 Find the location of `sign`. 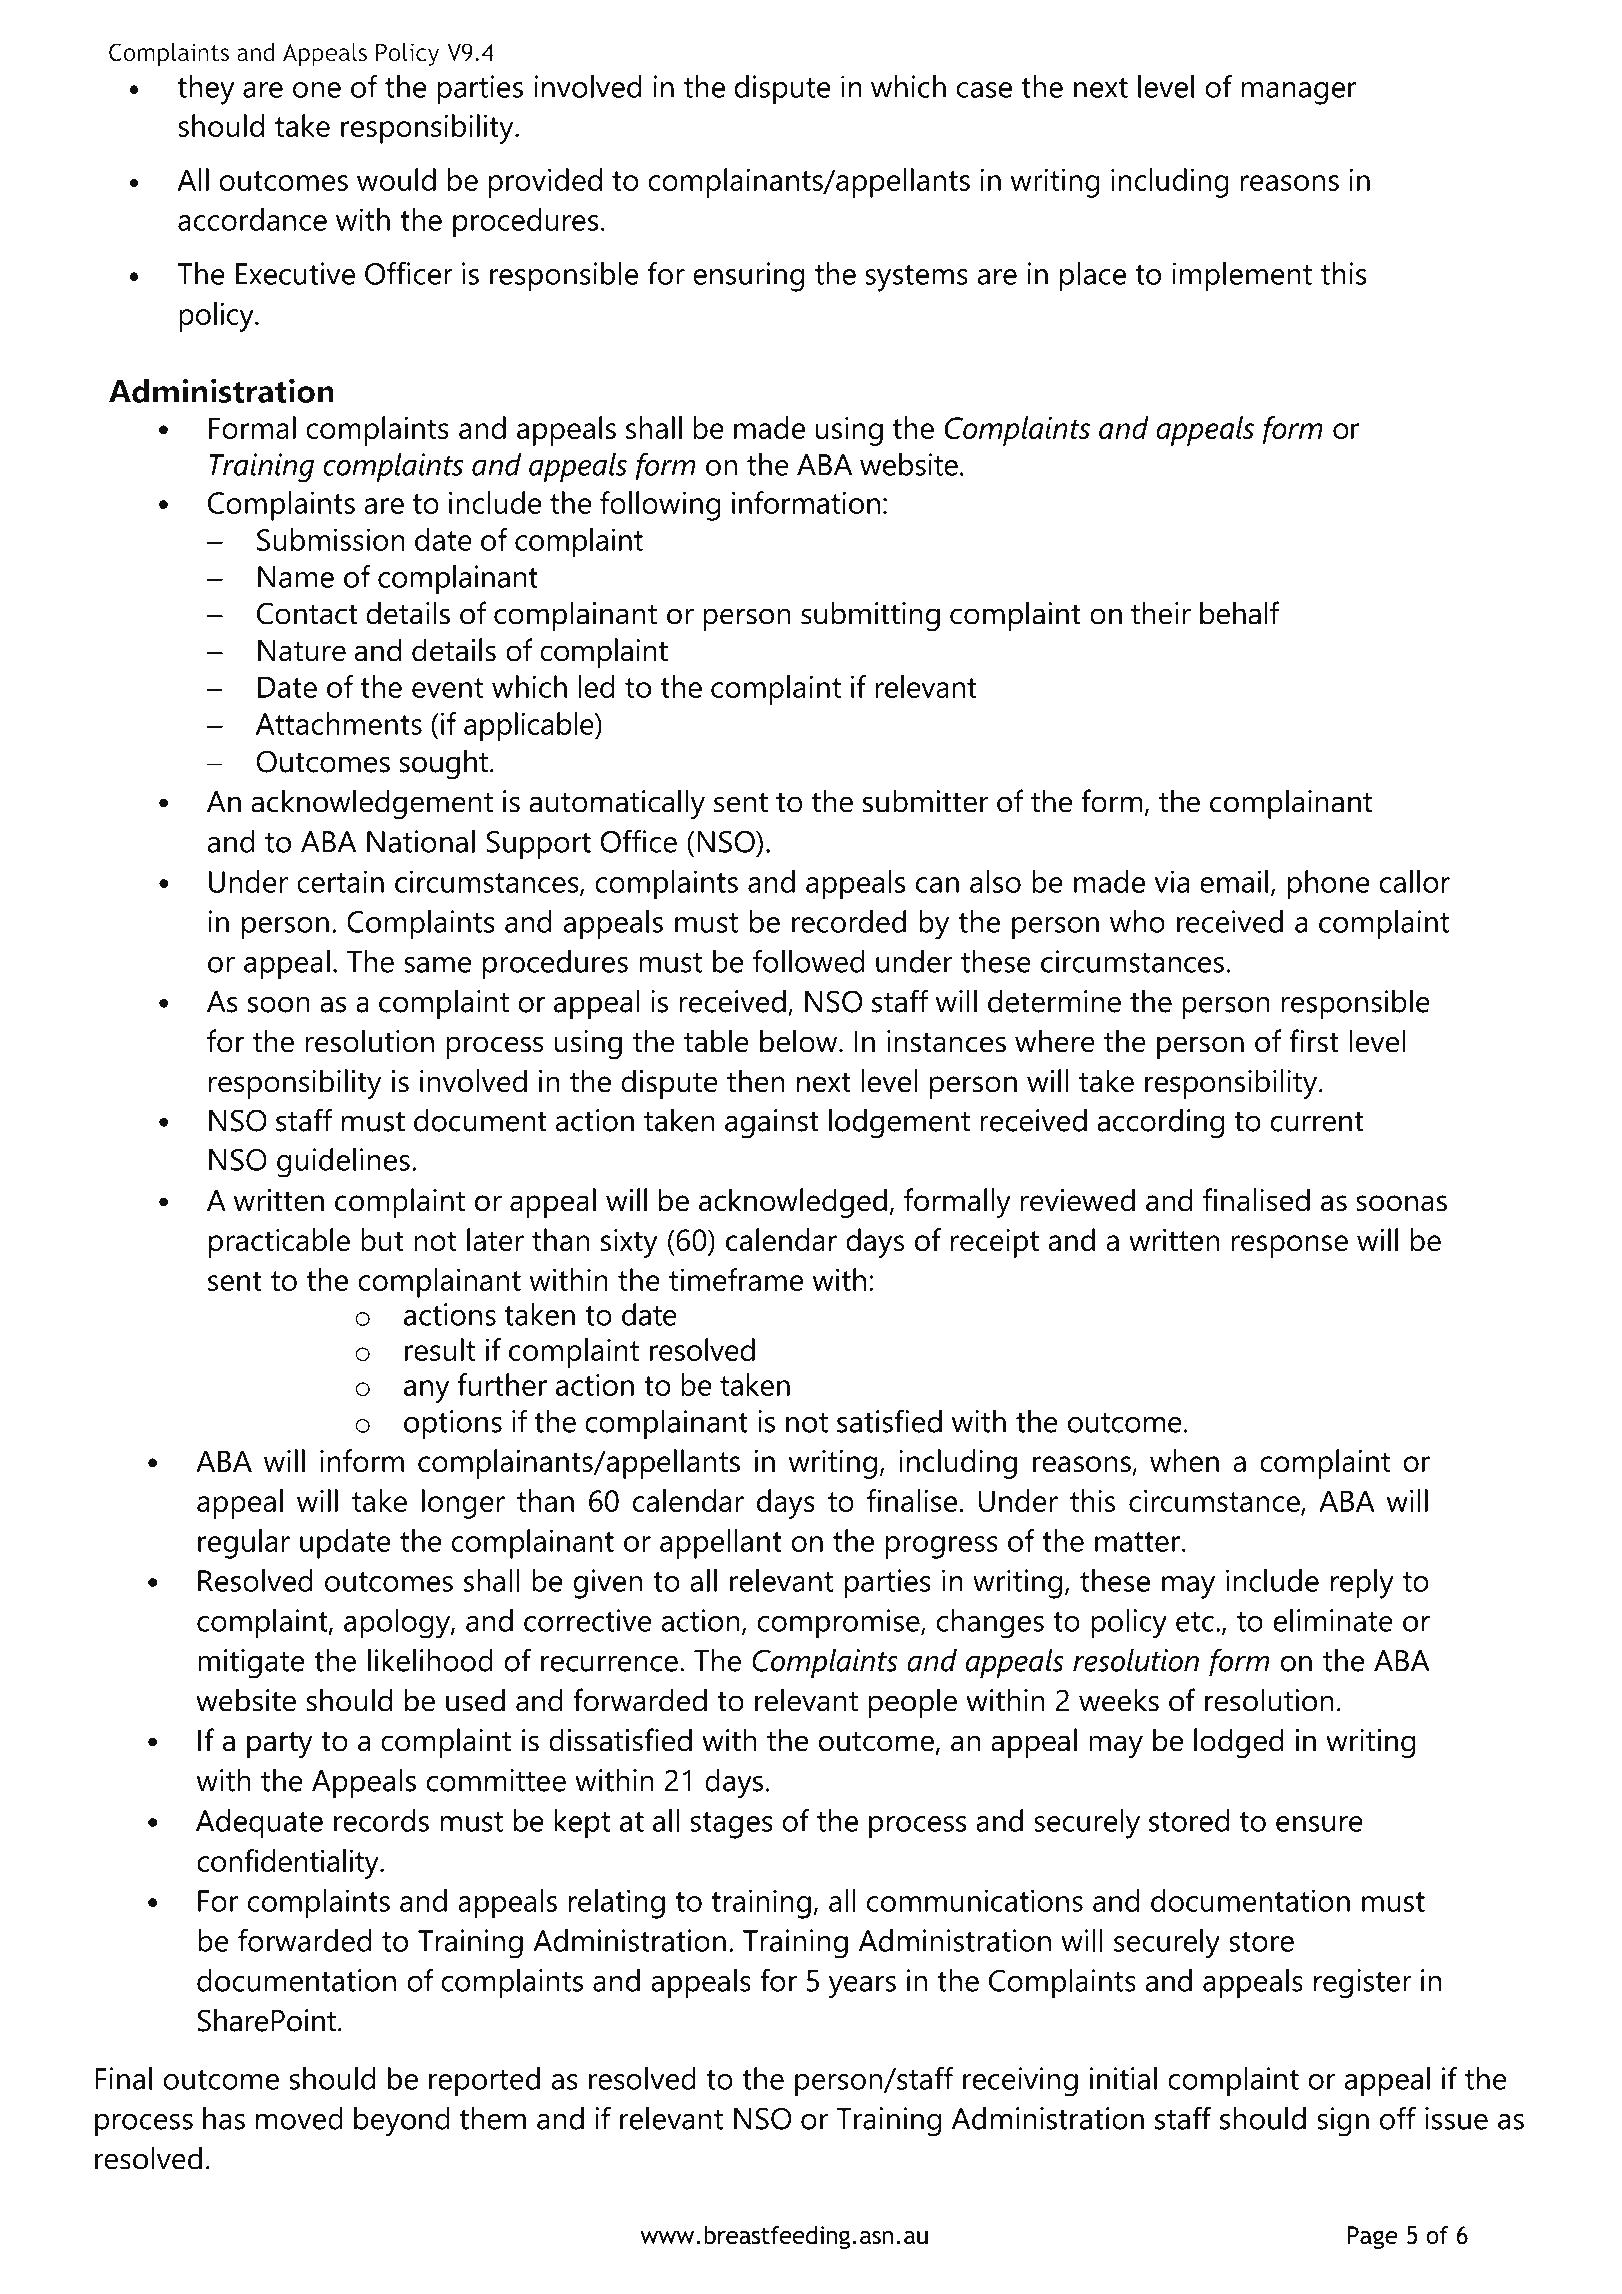

sign is located at coordinates (1343, 2122).
